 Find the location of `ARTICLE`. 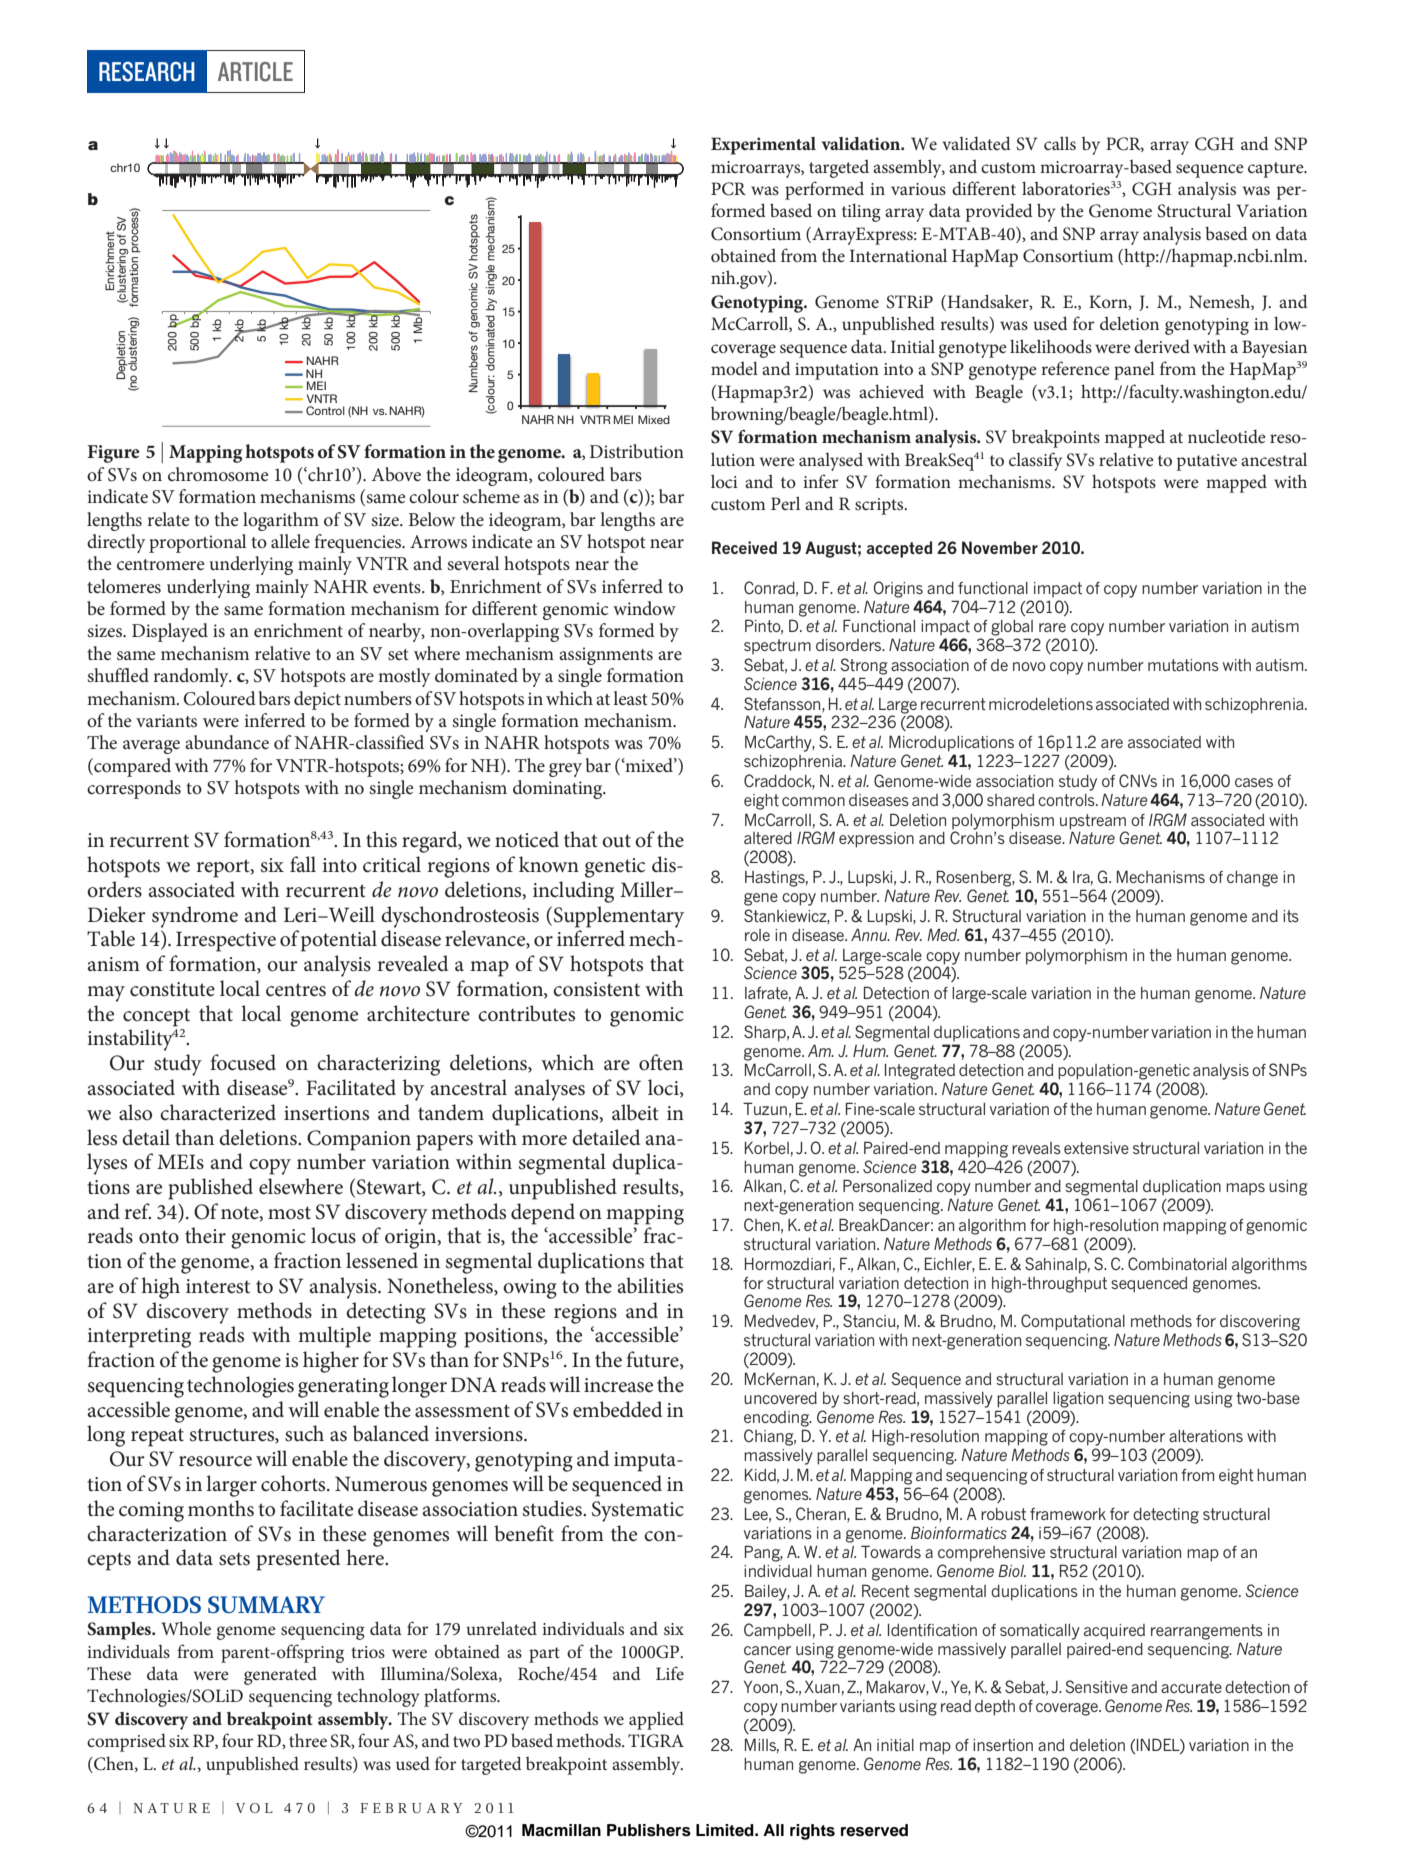

ARTICLE is located at coordinates (255, 72).
